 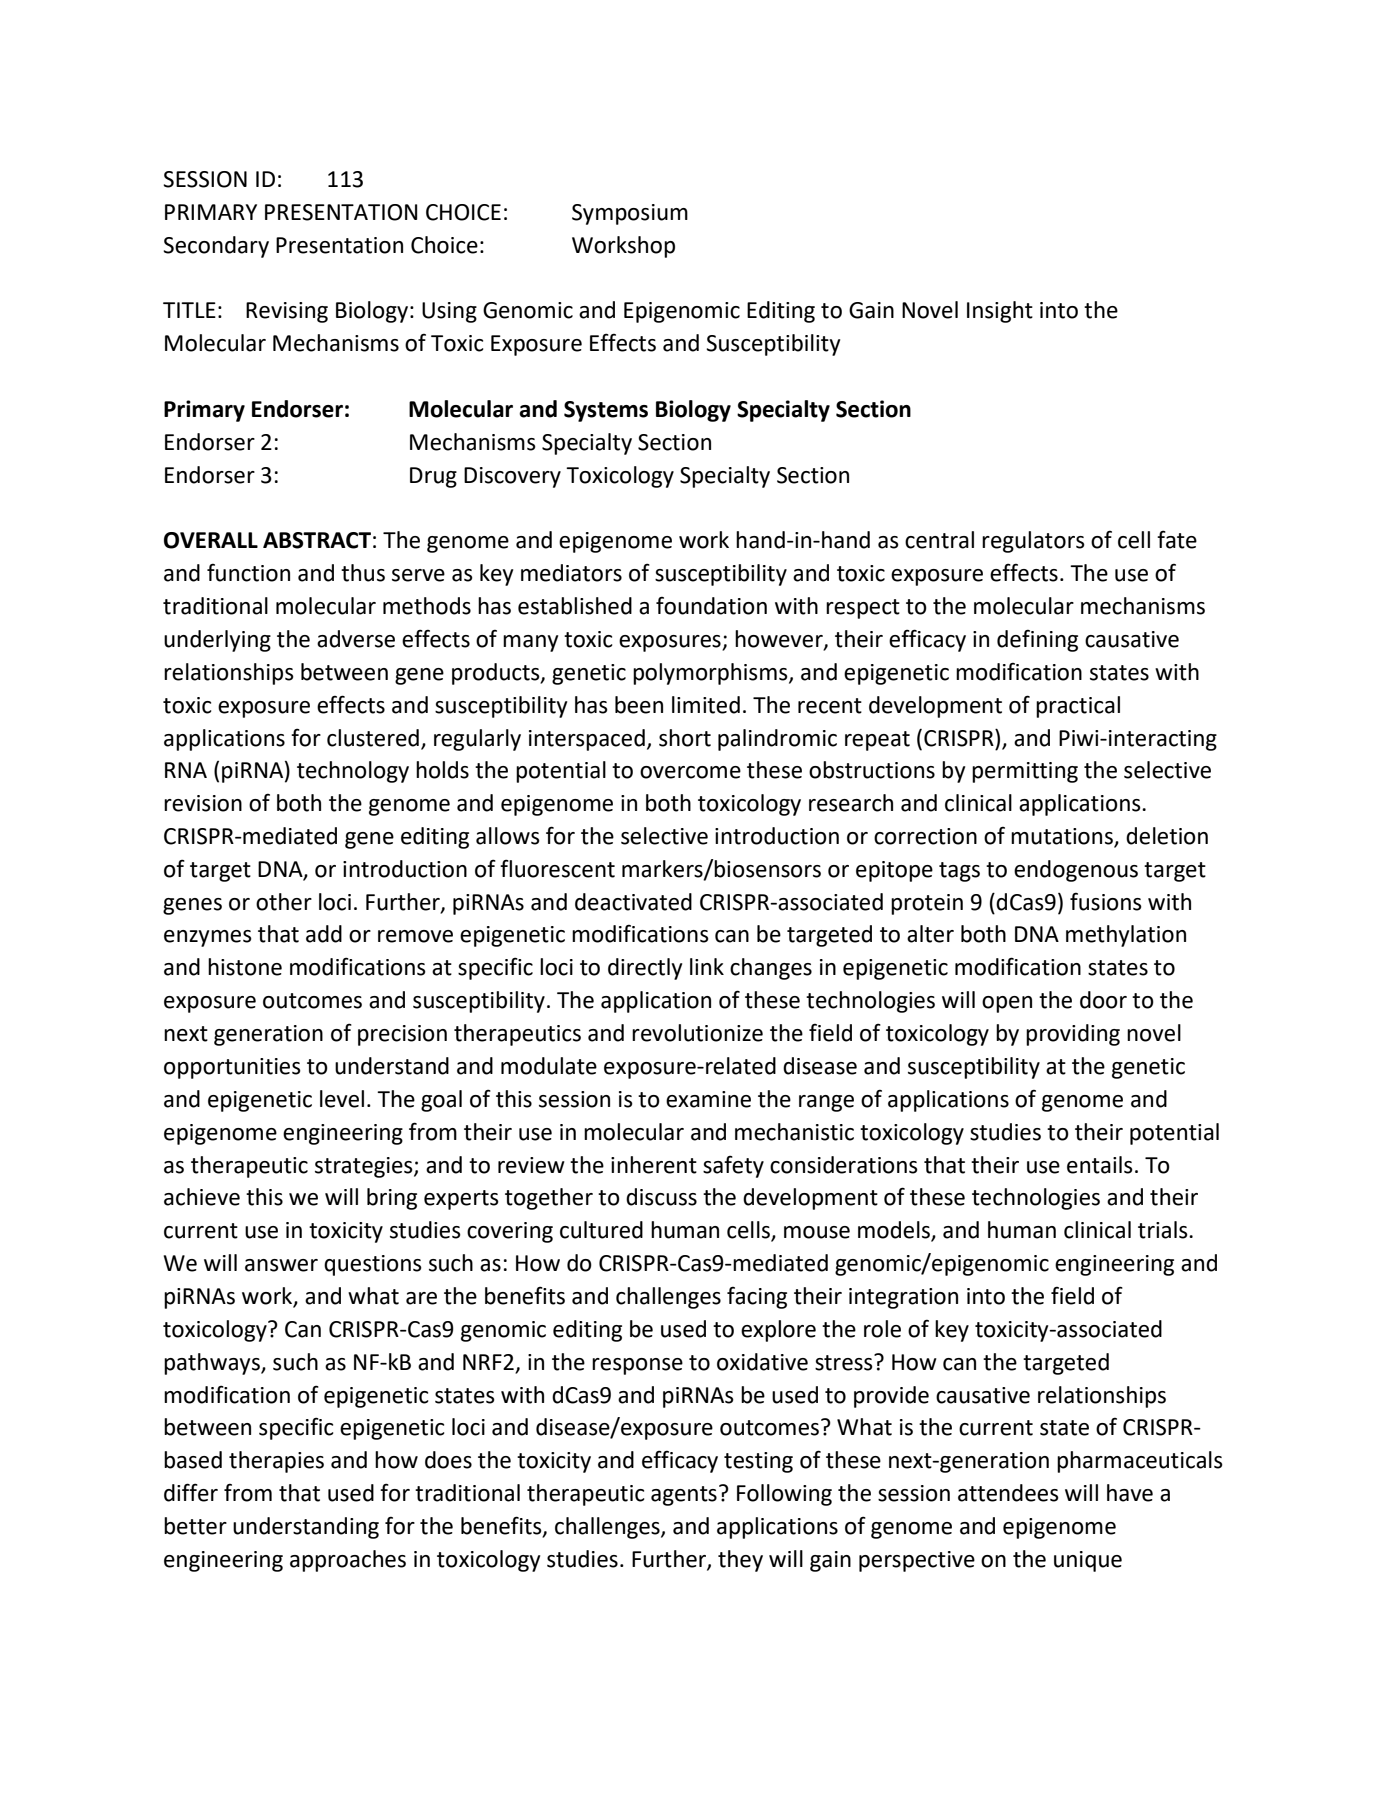 I want to click on approaches, so click(x=348, y=1561).
